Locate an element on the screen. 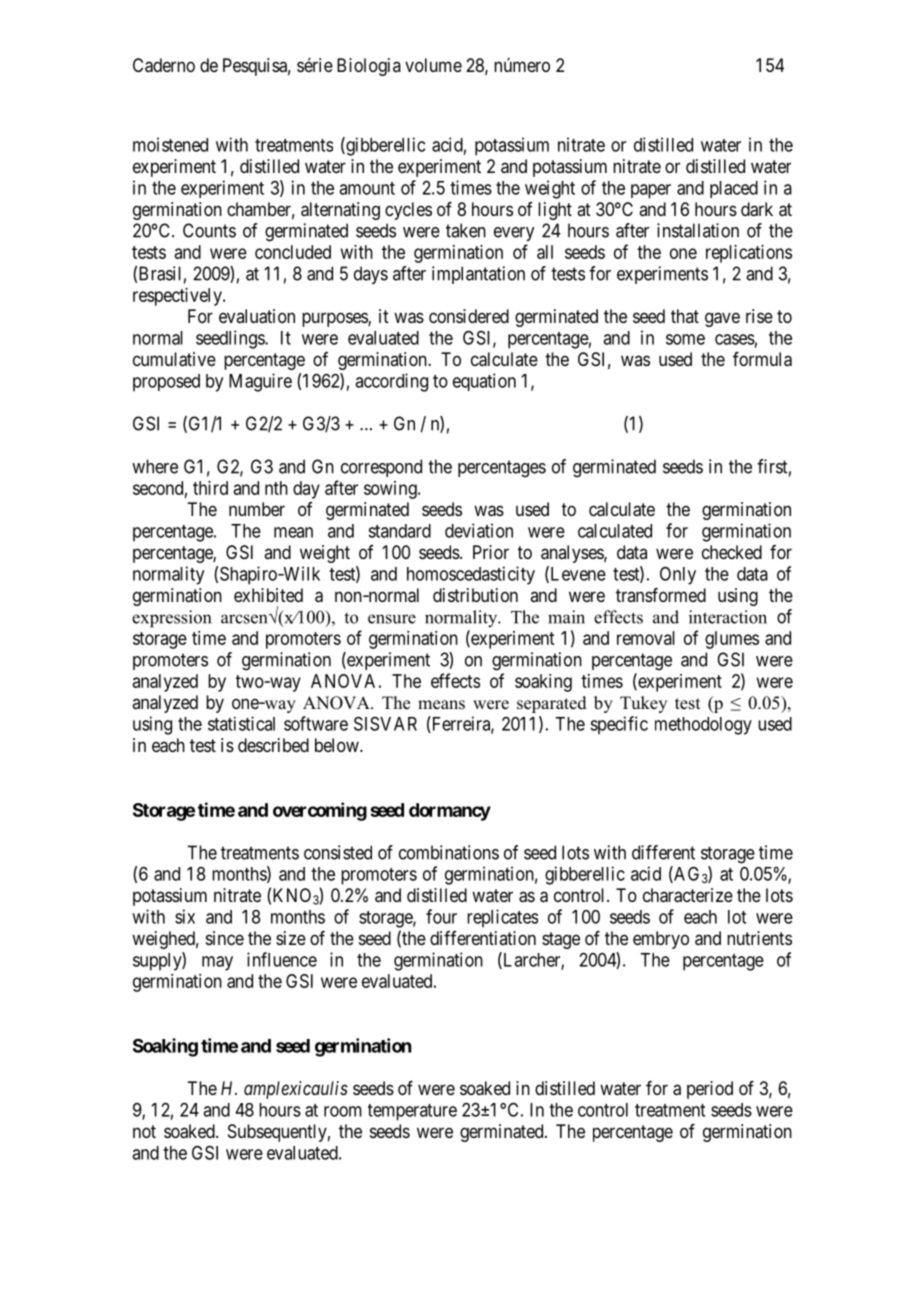 This screenshot has height=1308, width=924. separated is located at coordinates (552, 704).
